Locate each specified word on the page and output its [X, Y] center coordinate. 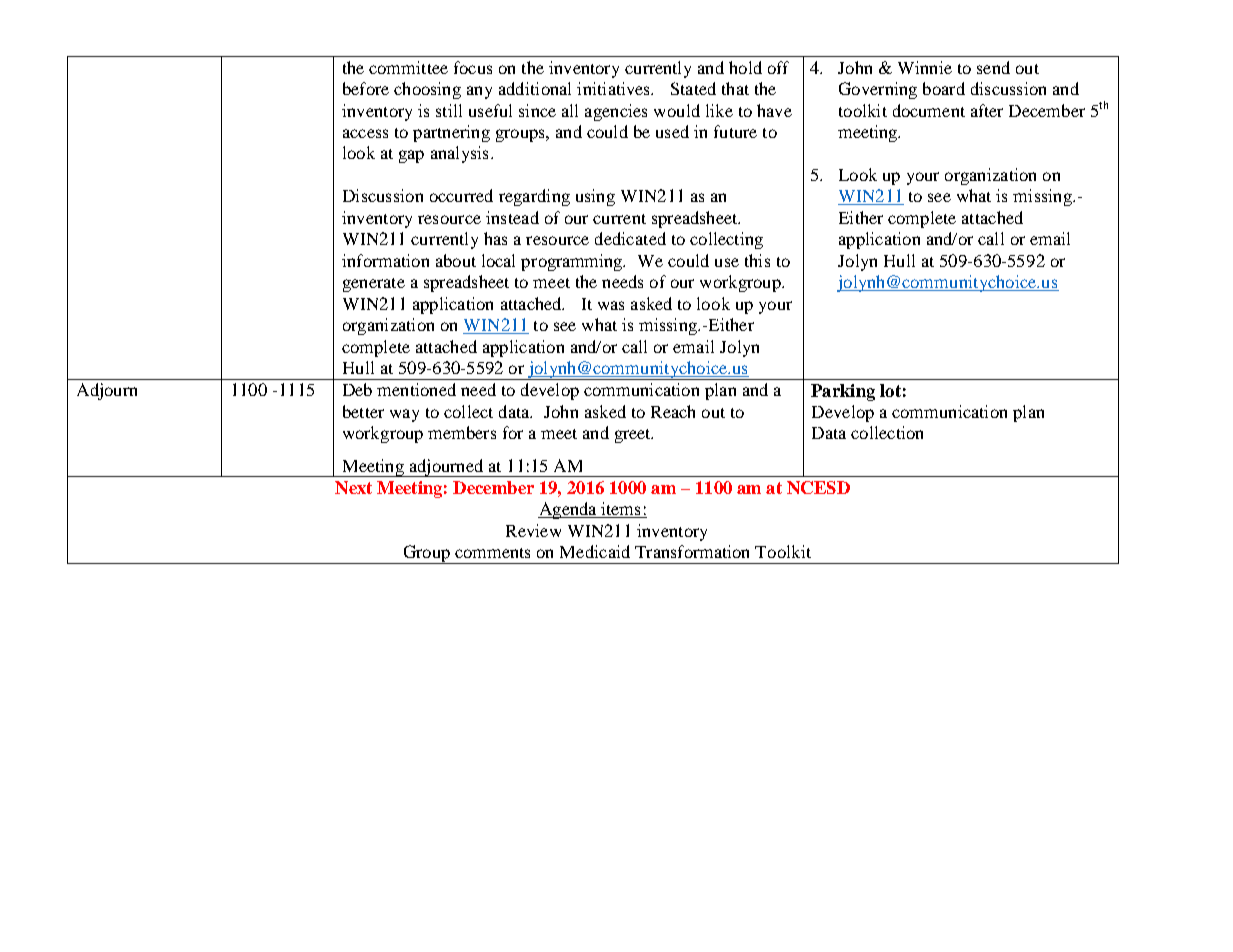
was [611, 305]
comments [492, 553]
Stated [693, 88]
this [757, 260]
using [595, 197]
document [929, 110]
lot [890, 390]
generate [374, 285]
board [944, 88]
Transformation [692, 551]
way [404, 415]
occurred [461, 195]
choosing [427, 90]
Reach [673, 411]
